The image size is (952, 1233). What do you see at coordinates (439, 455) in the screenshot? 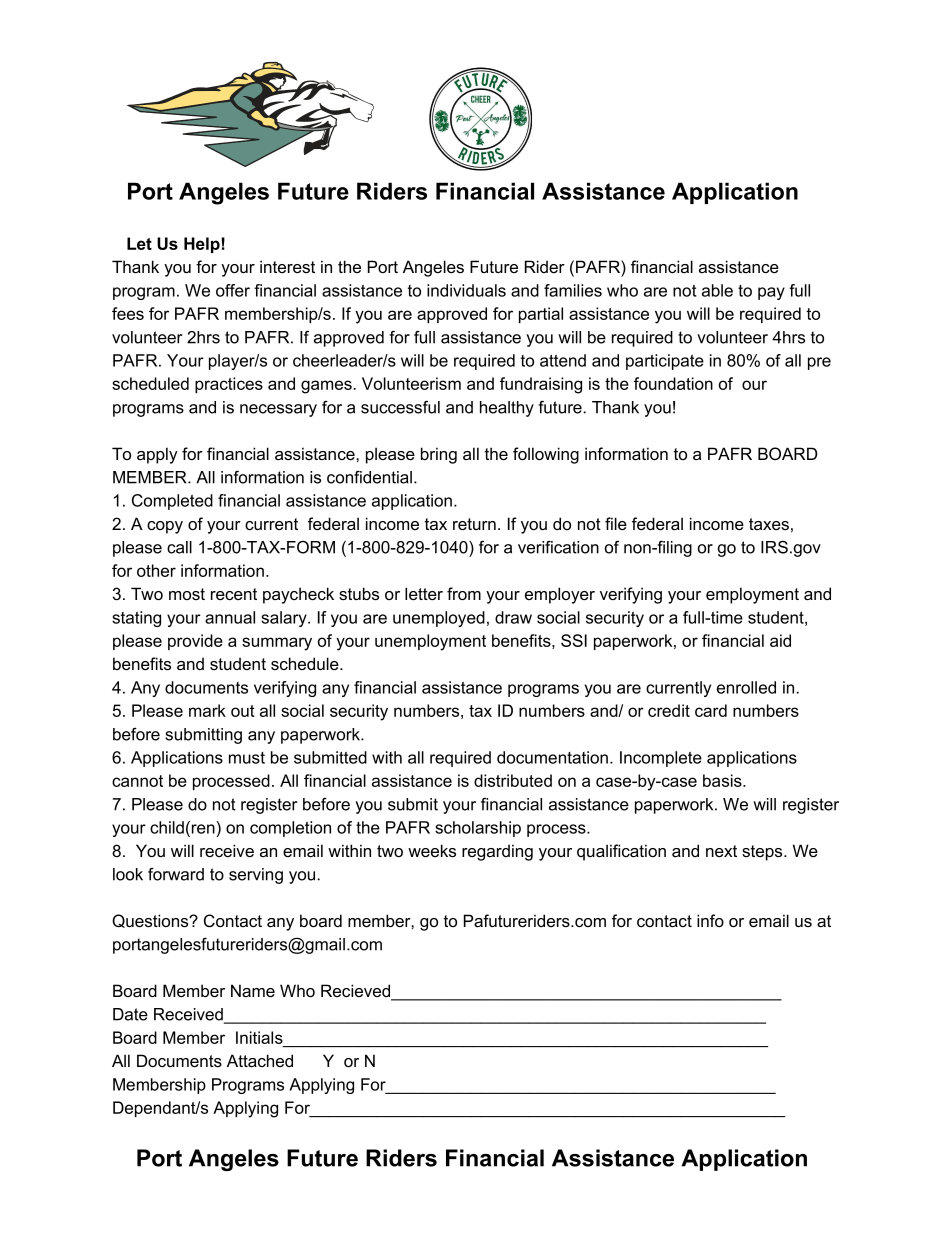
I see `bring` at bounding box center [439, 455].
